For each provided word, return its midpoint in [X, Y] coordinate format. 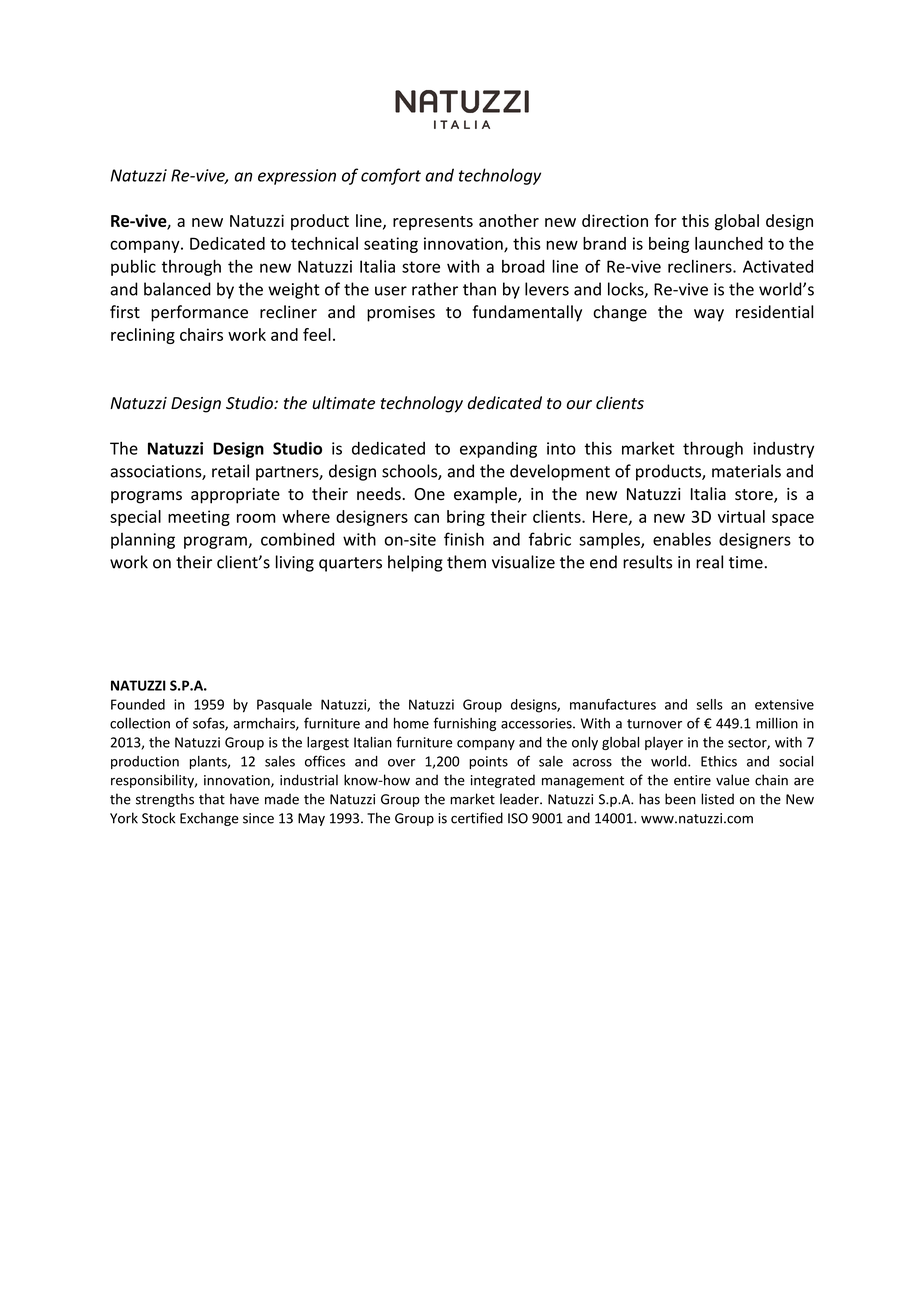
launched [729, 243]
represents [433, 223]
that [212, 799]
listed [717, 799]
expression [297, 177]
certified [477, 818]
